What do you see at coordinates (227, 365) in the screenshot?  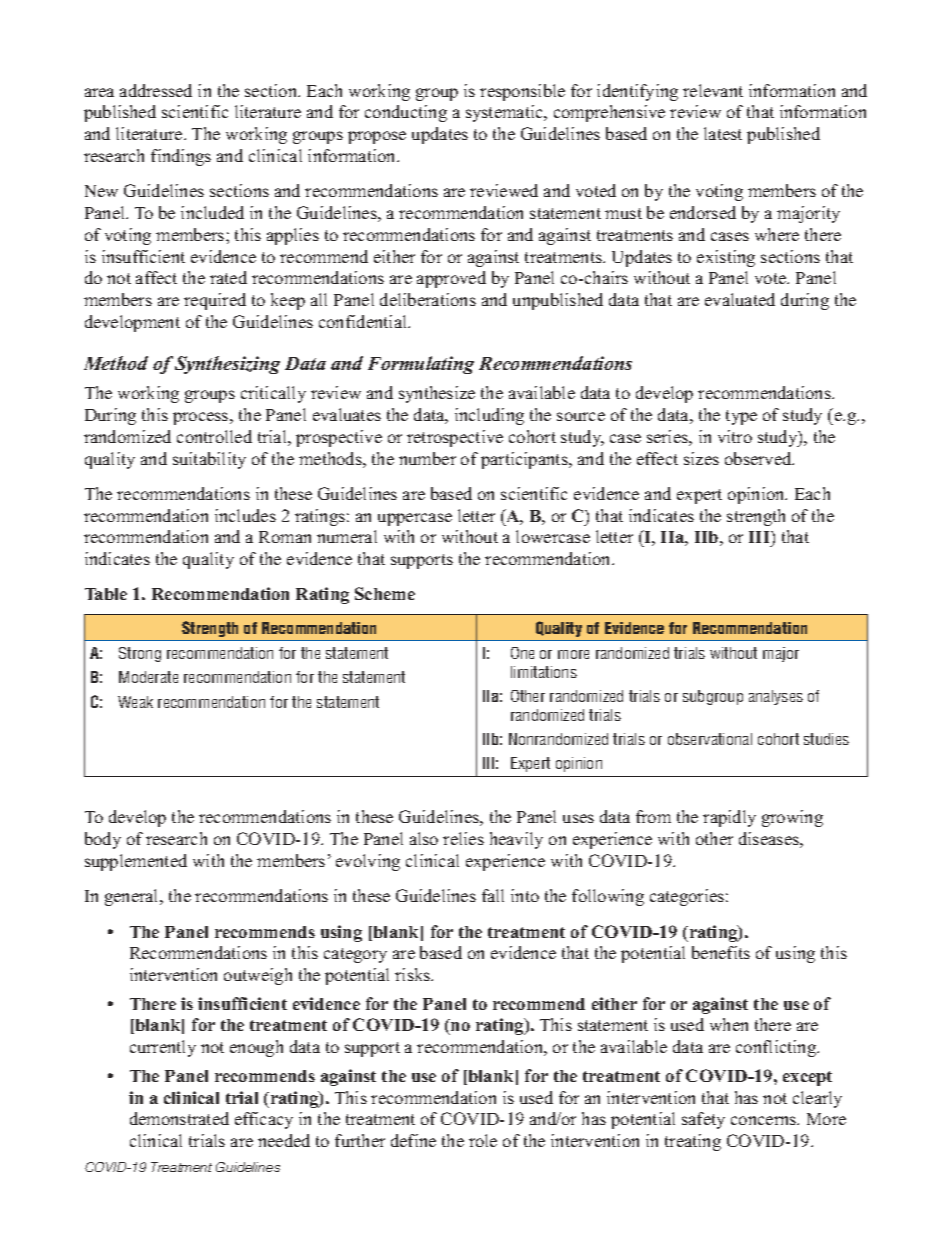 I see `Synthesizing` at bounding box center [227, 365].
